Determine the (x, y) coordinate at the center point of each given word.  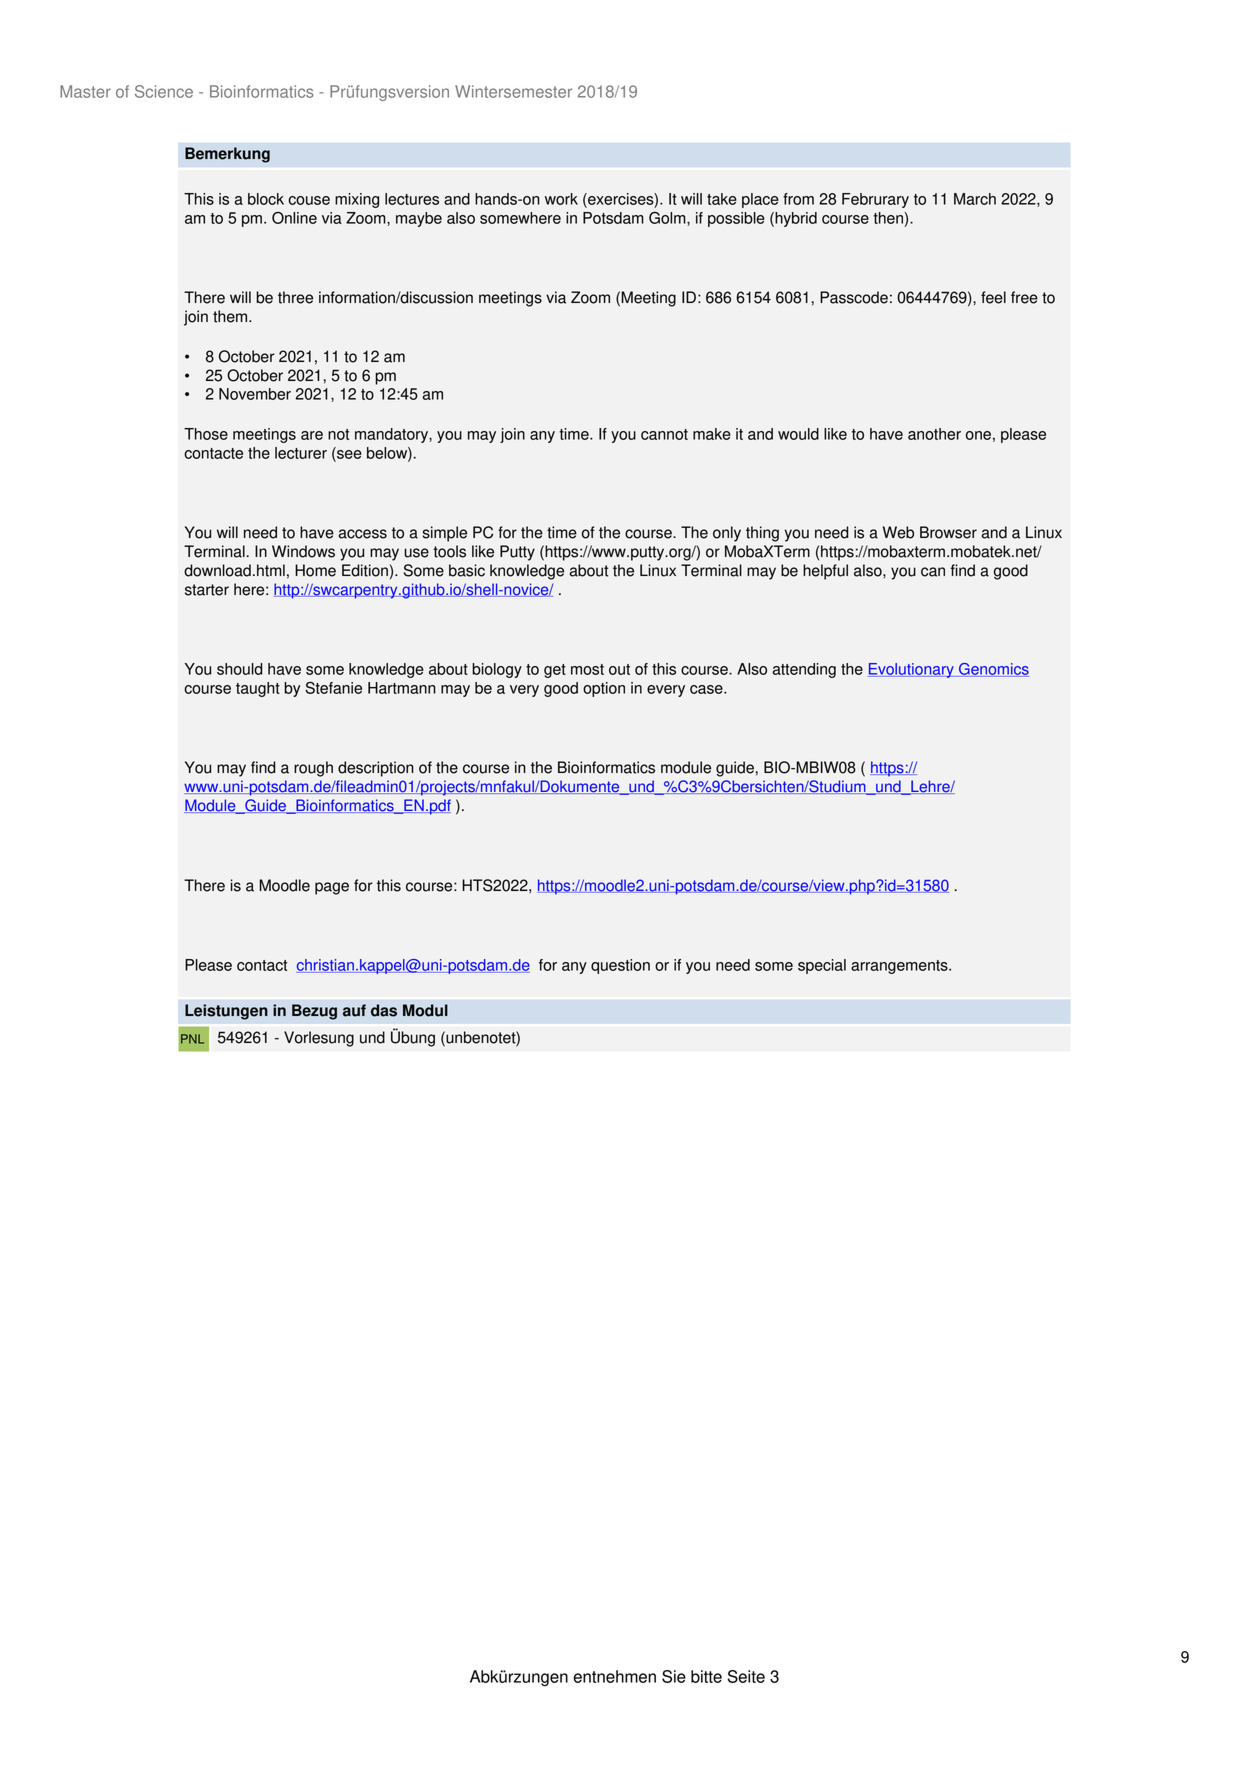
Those (206, 434)
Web (898, 532)
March (975, 199)
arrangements (900, 967)
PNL (192, 1039)
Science (164, 91)
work (561, 199)
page (332, 888)
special (822, 966)
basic (467, 570)
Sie (674, 1676)
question (620, 966)
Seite (746, 1676)
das (384, 1010)
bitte (706, 1676)
